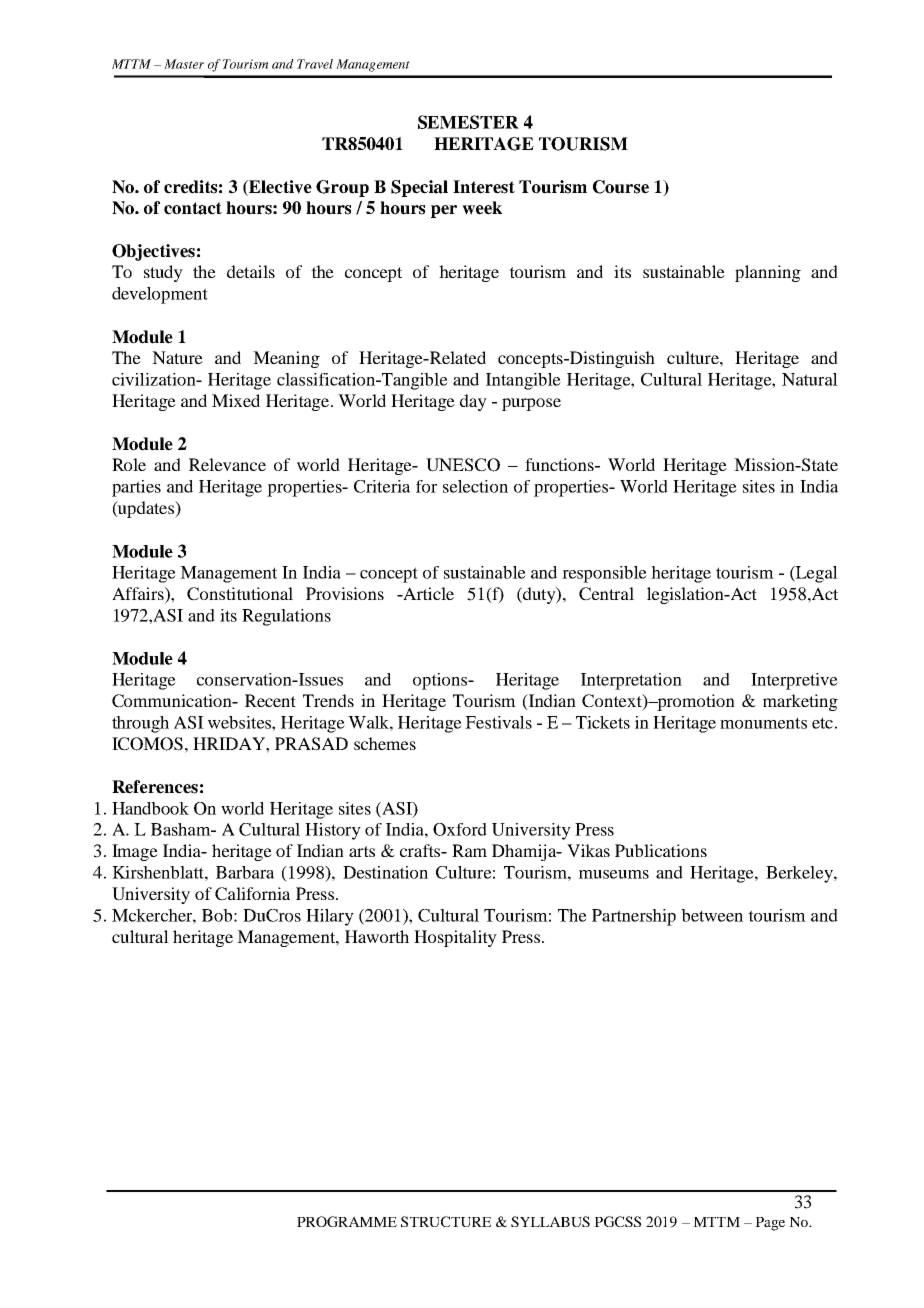 This document has height=1308, width=924. What do you see at coordinates (621, 187) in the document?
I see `Course` at bounding box center [621, 187].
